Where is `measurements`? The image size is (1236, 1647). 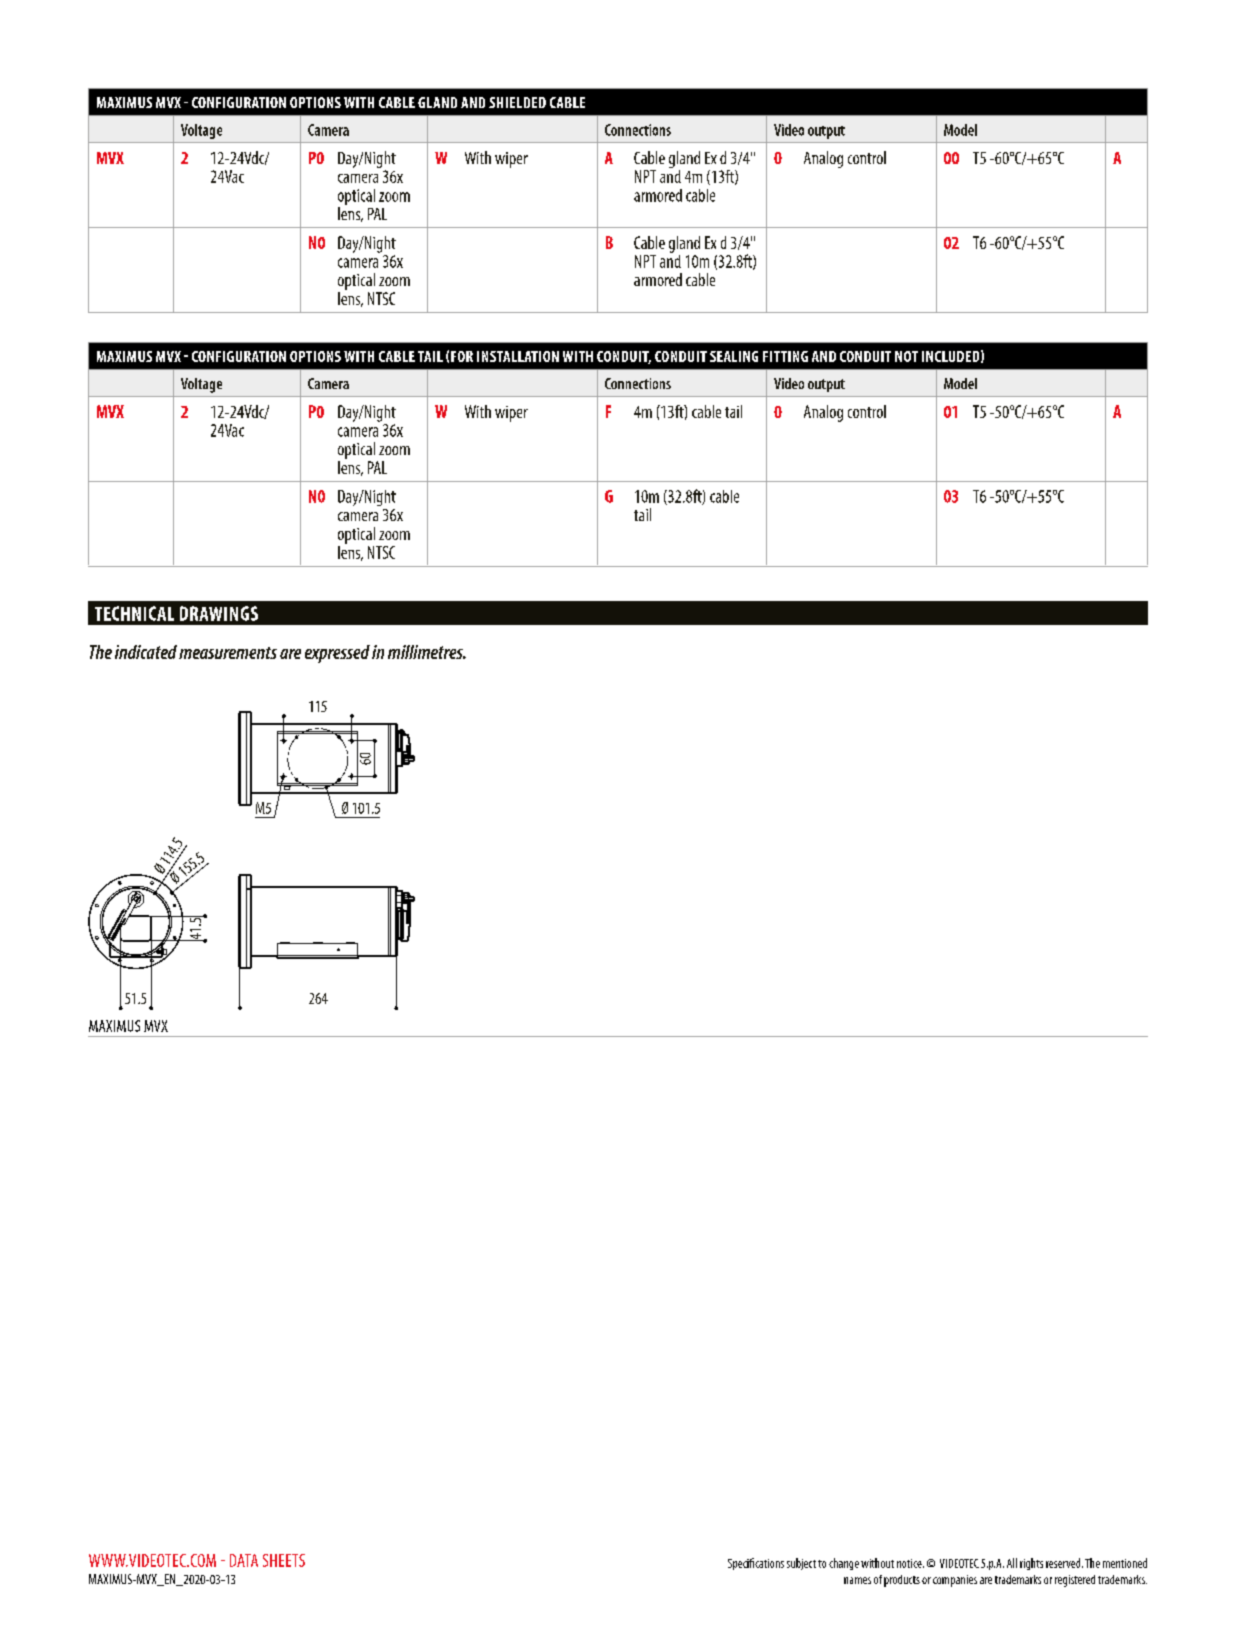
measurements is located at coordinates (228, 653).
